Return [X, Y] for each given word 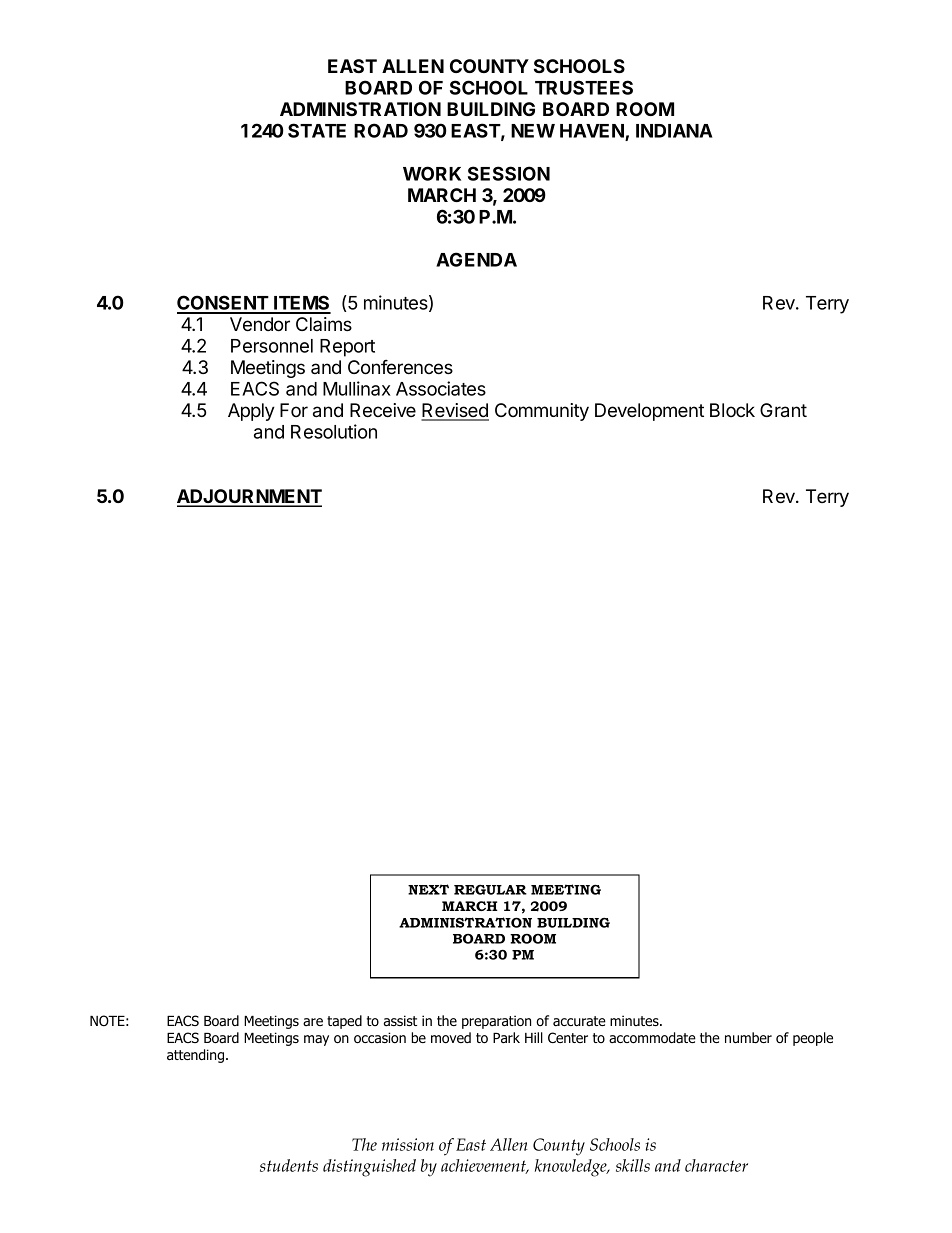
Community [542, 412]
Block [732, 410]
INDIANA [674, 131]
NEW [533, 131]
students [289, 1165]
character [716, 1165]
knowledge [572, 1168]
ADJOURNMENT [249, 497]
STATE [317, 130]
